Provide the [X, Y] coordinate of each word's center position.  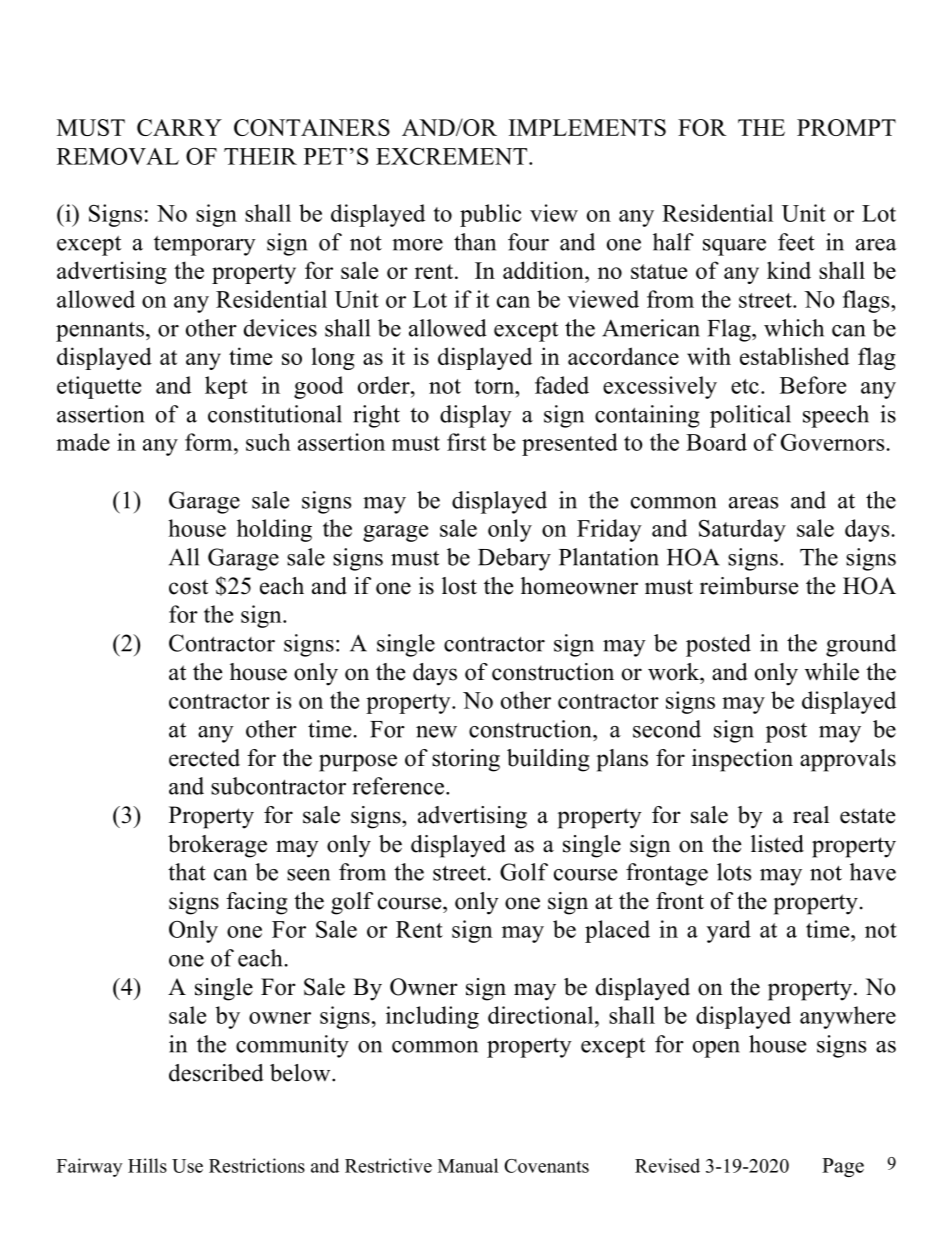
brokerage [217, 846]
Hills [147, 1165]
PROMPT [846, 127]
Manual [468, 1165]
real [811, 815]
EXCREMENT [453, 156]
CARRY [179, 127]
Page [843, 1167]
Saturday [742, 530]
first [466, 442]
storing [466, 760]
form [210, 442]
